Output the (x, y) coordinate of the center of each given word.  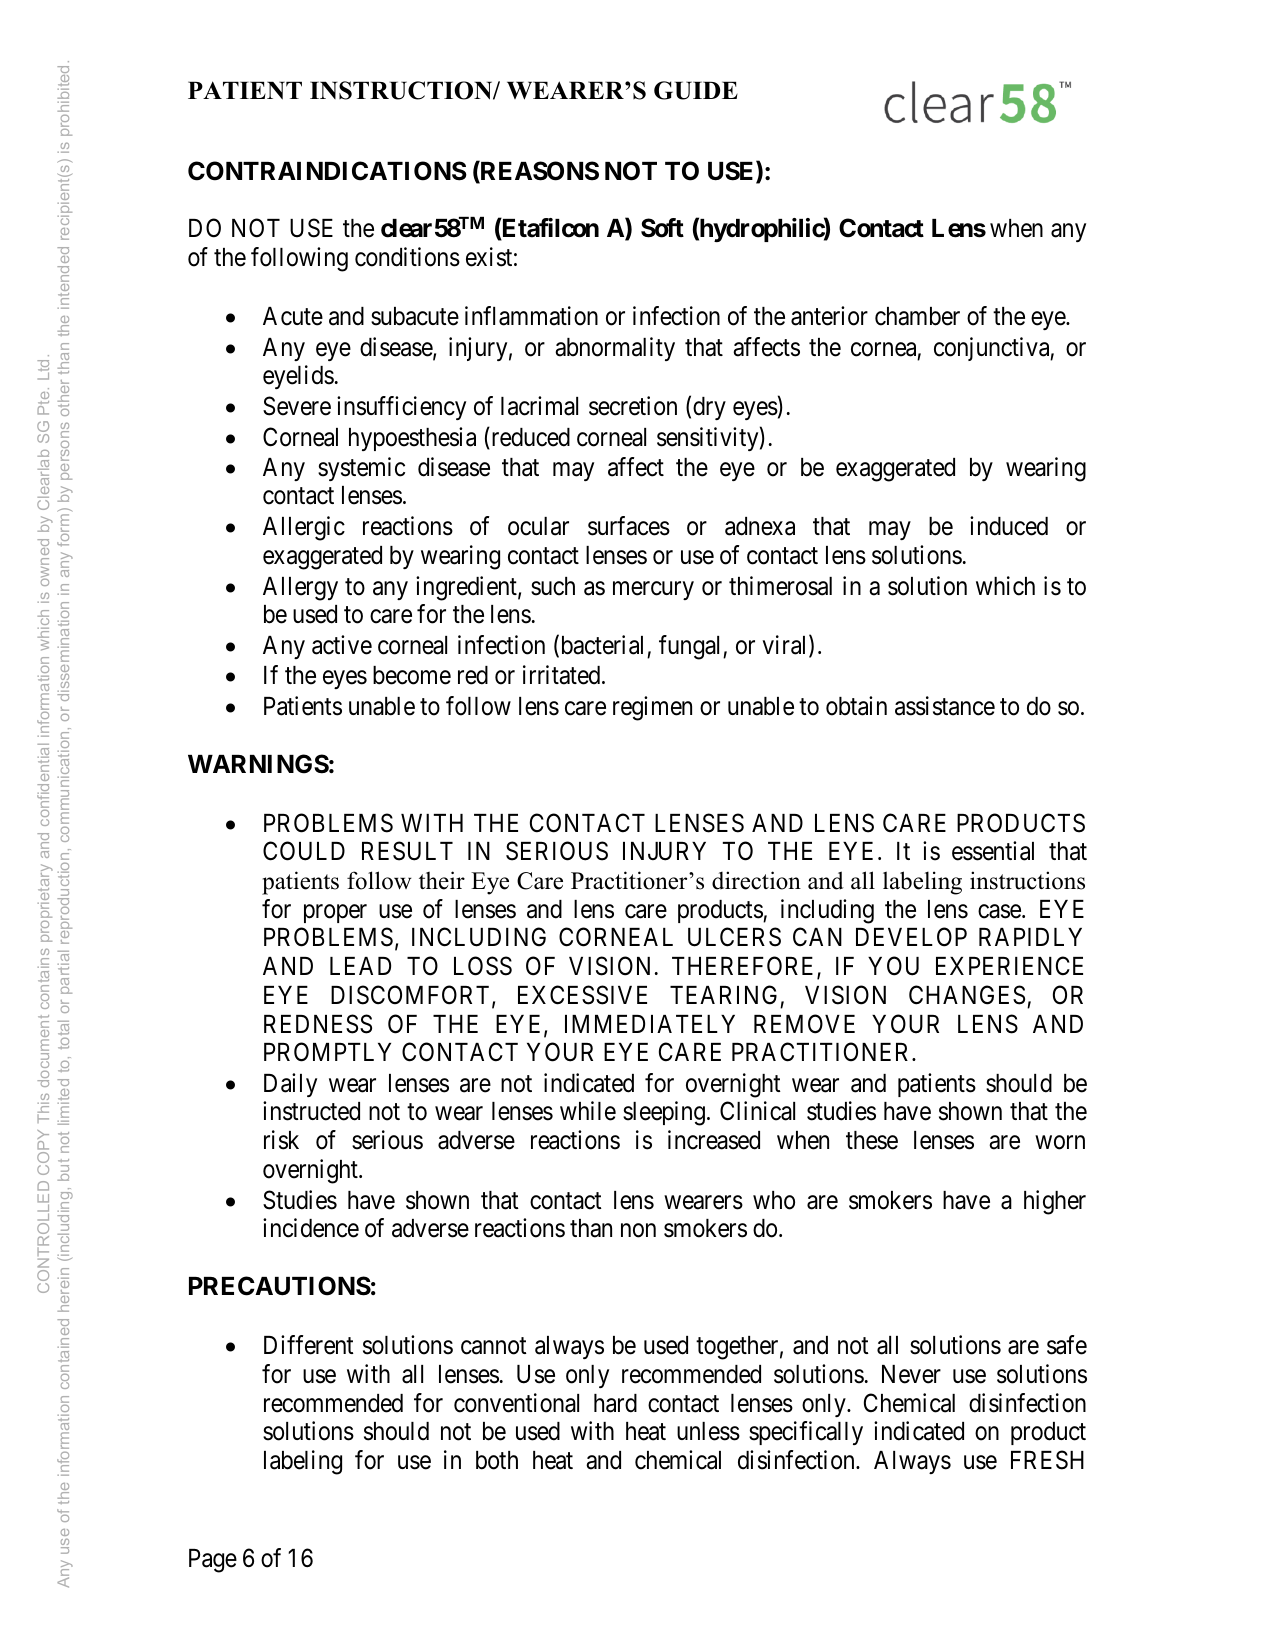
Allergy (300, 589)
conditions (407, 257)
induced (1009, 526)
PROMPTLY (327, 1052)
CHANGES (967, 995)
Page (213, 1561)
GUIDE (696, 90)
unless (708, 1431)
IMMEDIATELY (650, 1024)
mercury (653, 590)
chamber (917, 316)
